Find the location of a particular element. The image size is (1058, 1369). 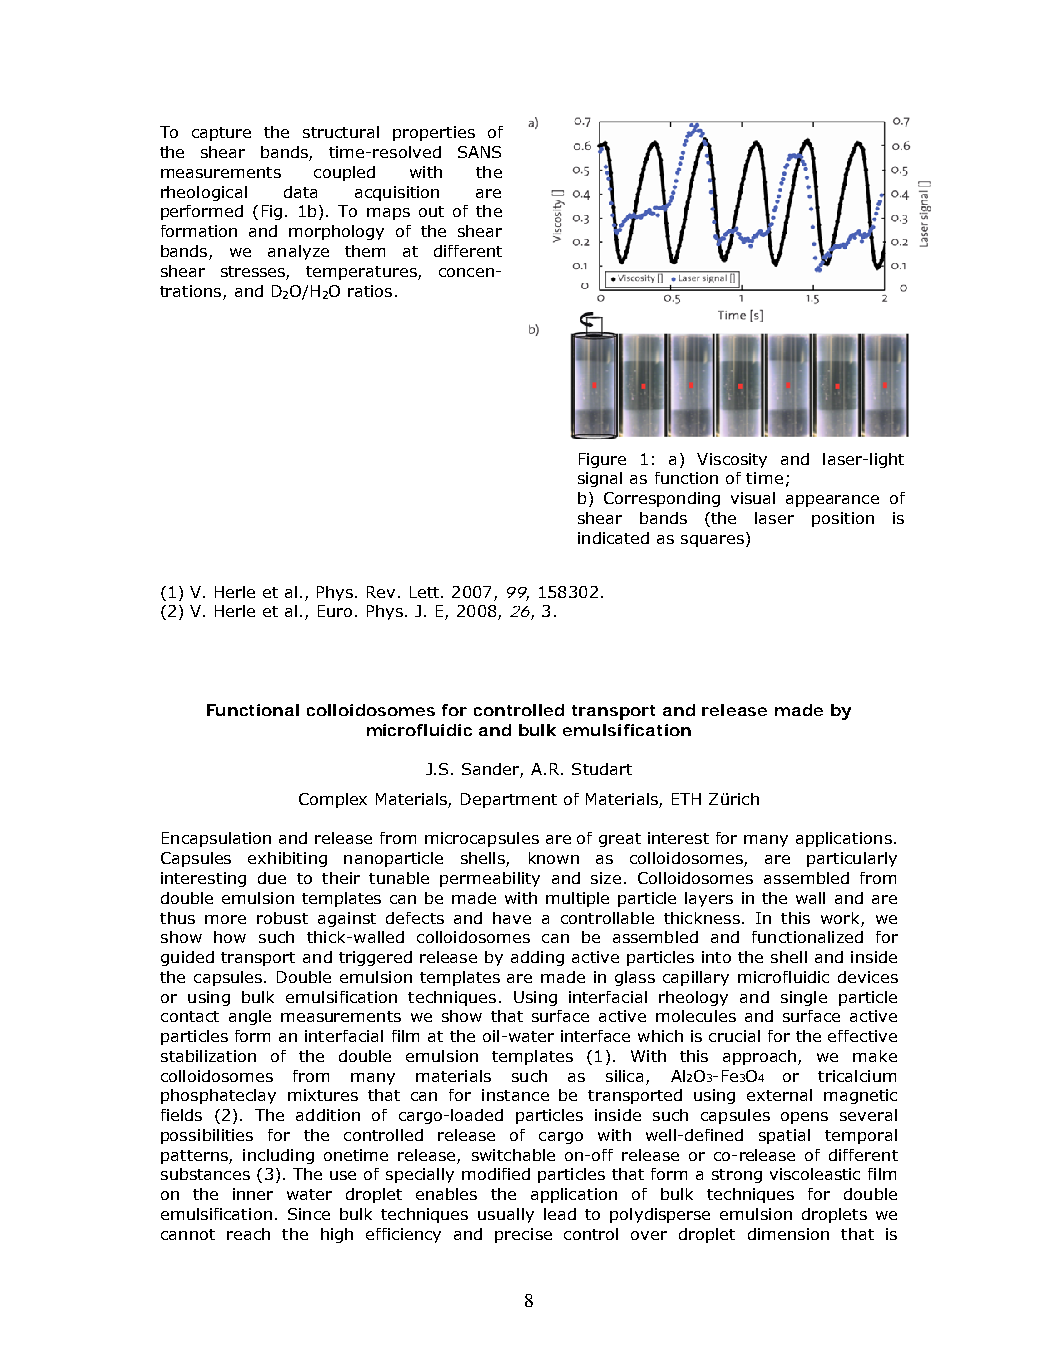

inner is located at coordinates (253, 1194).
